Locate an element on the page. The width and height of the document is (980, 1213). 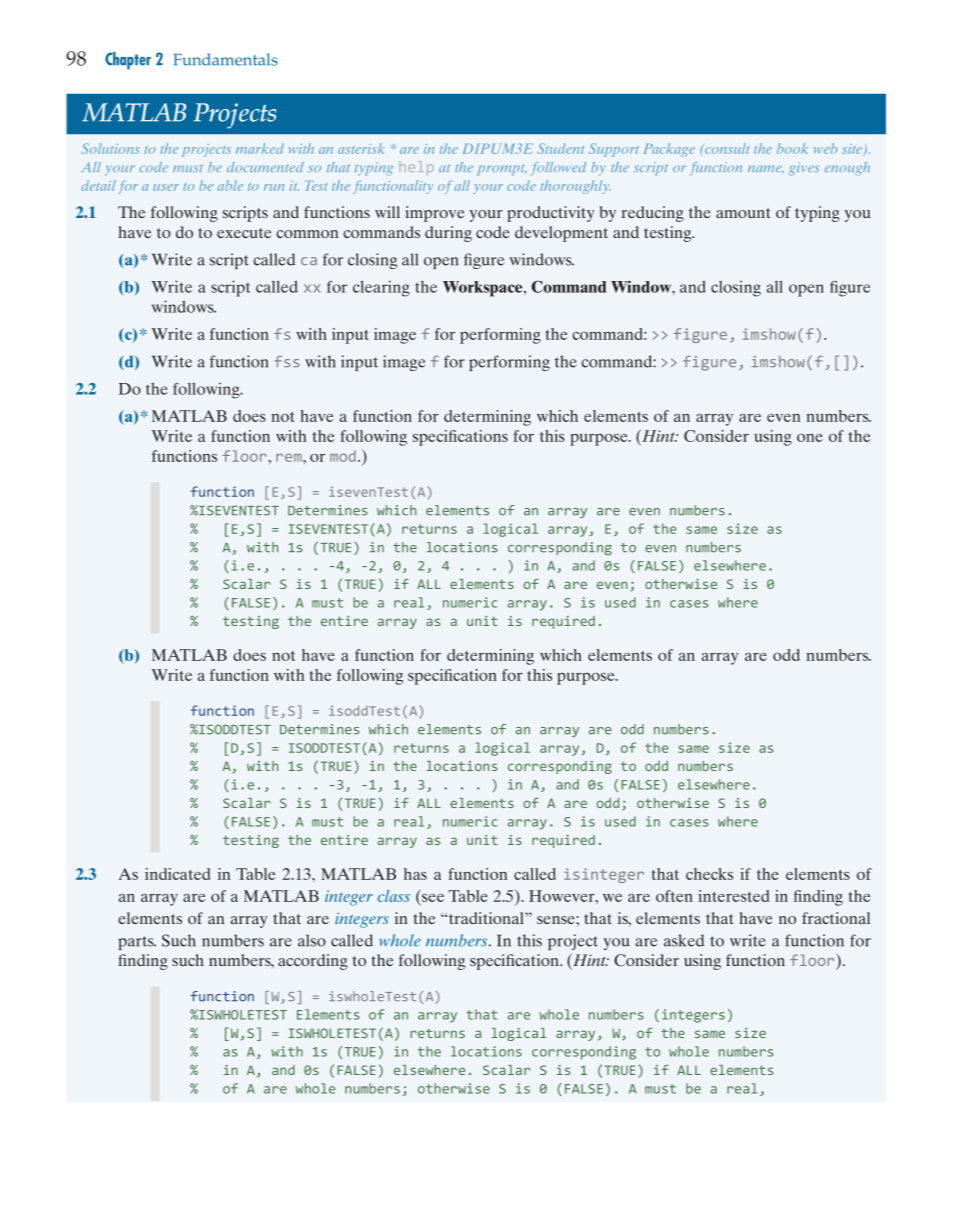
Fundamentals is located at coordinates (226, 59).
